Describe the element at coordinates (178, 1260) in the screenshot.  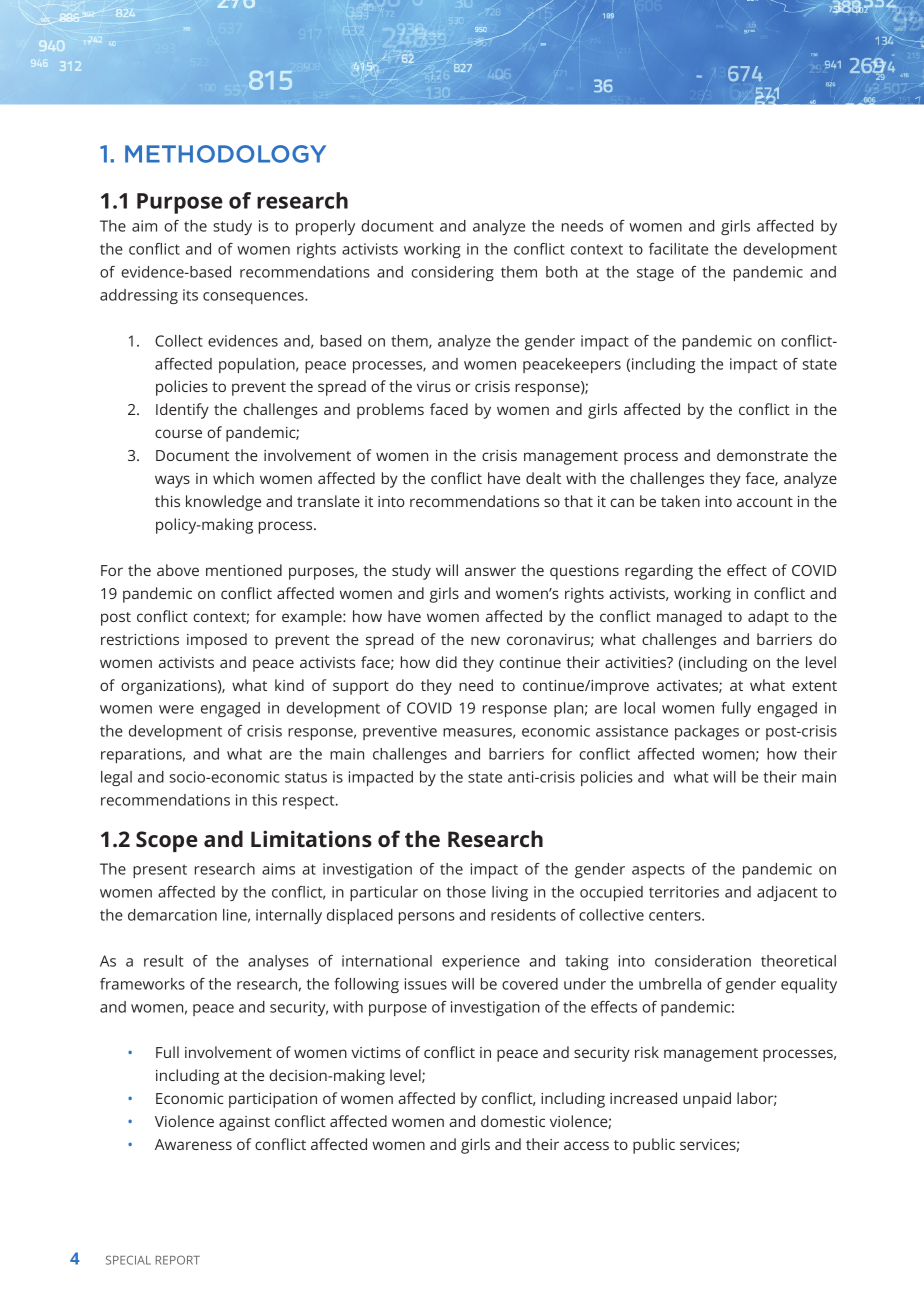
I see `REPORT` at that location.
